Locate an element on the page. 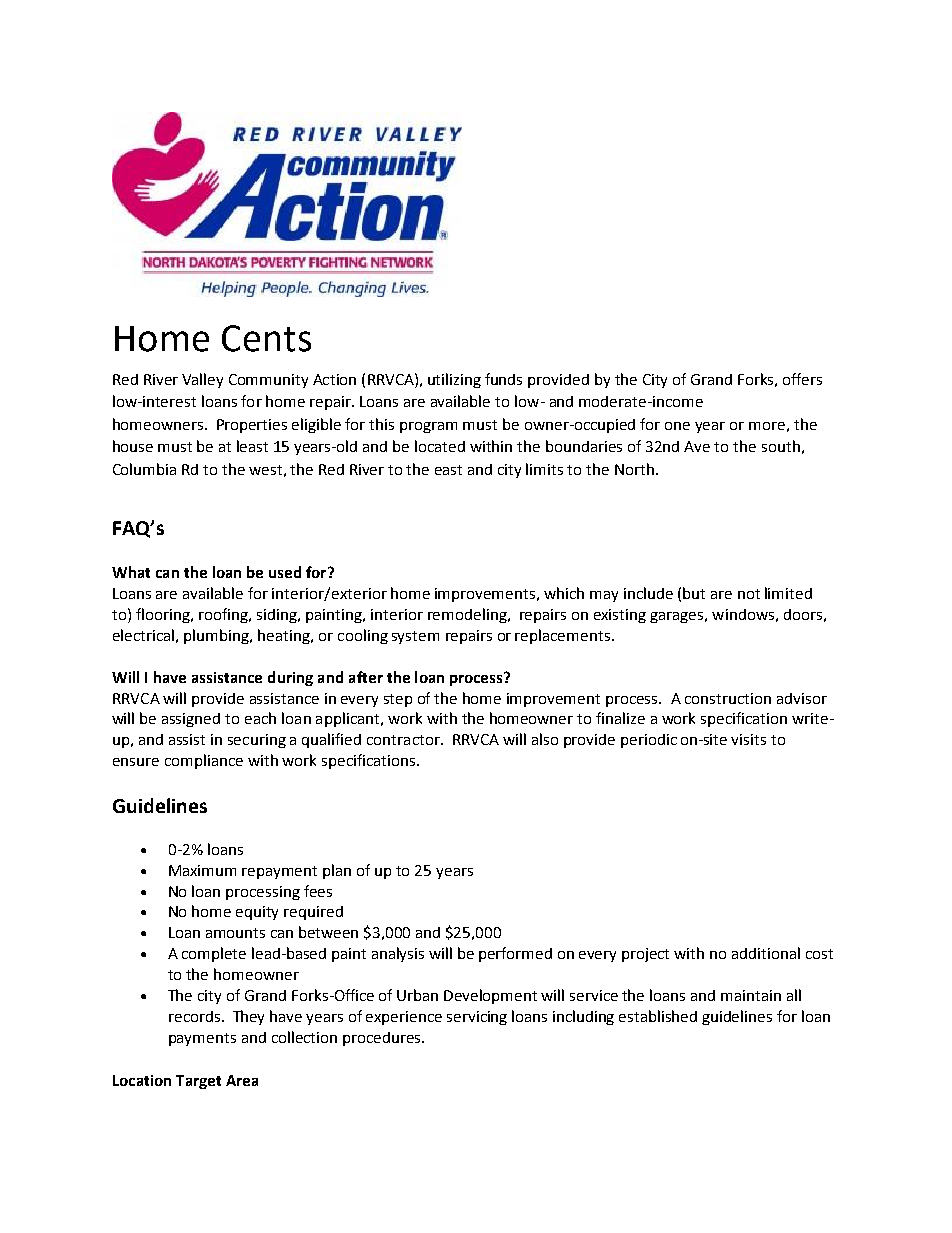 The image size is (952, 1233). plan is located at coordinates (337, 871).
